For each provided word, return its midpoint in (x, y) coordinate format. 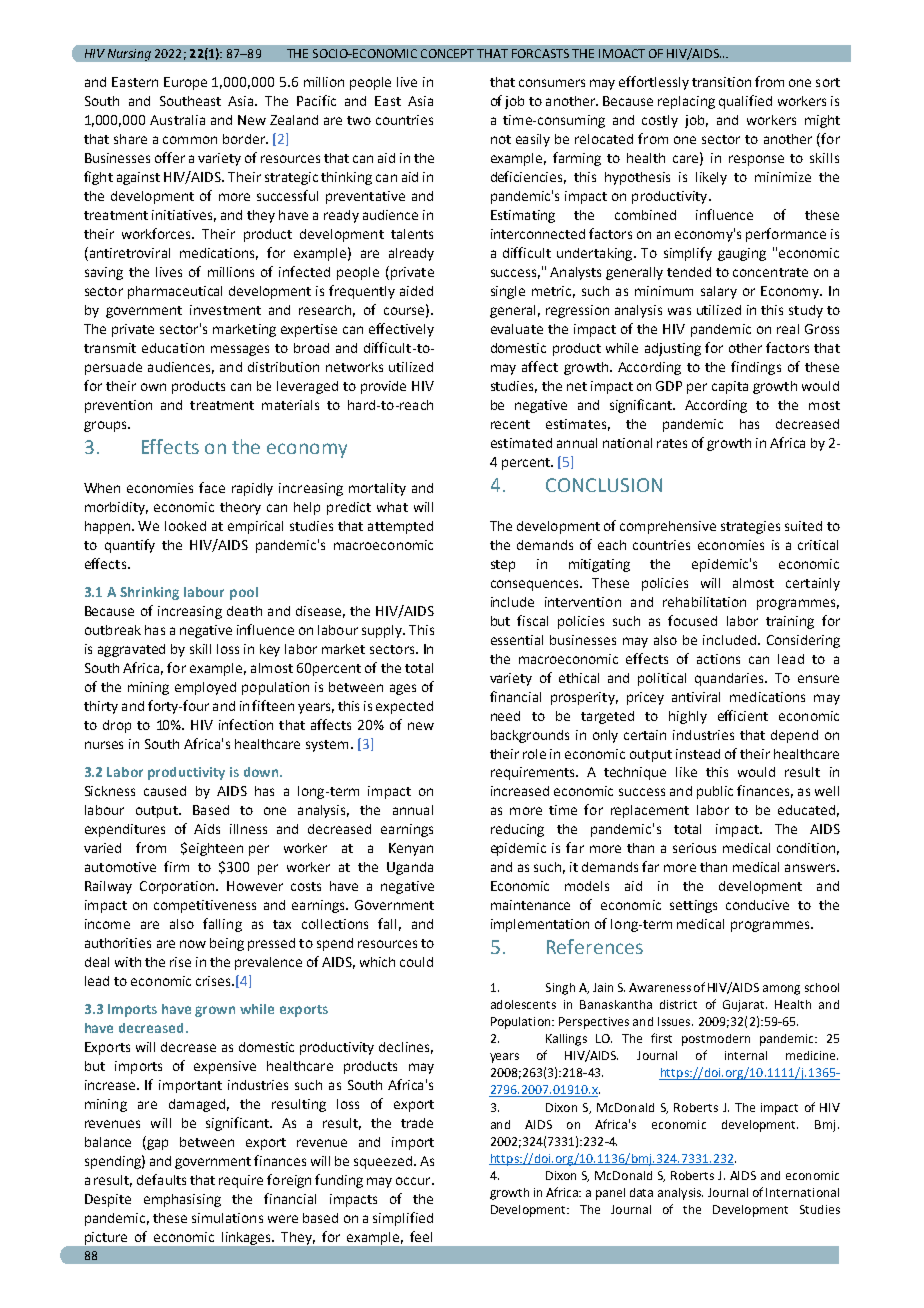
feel (421, 1236)
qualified (745, 102)
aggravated (131, 650)
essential (517, 640)
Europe (185, 83)
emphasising (182, 1200)
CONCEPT (447, 53)
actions (718, 659)
